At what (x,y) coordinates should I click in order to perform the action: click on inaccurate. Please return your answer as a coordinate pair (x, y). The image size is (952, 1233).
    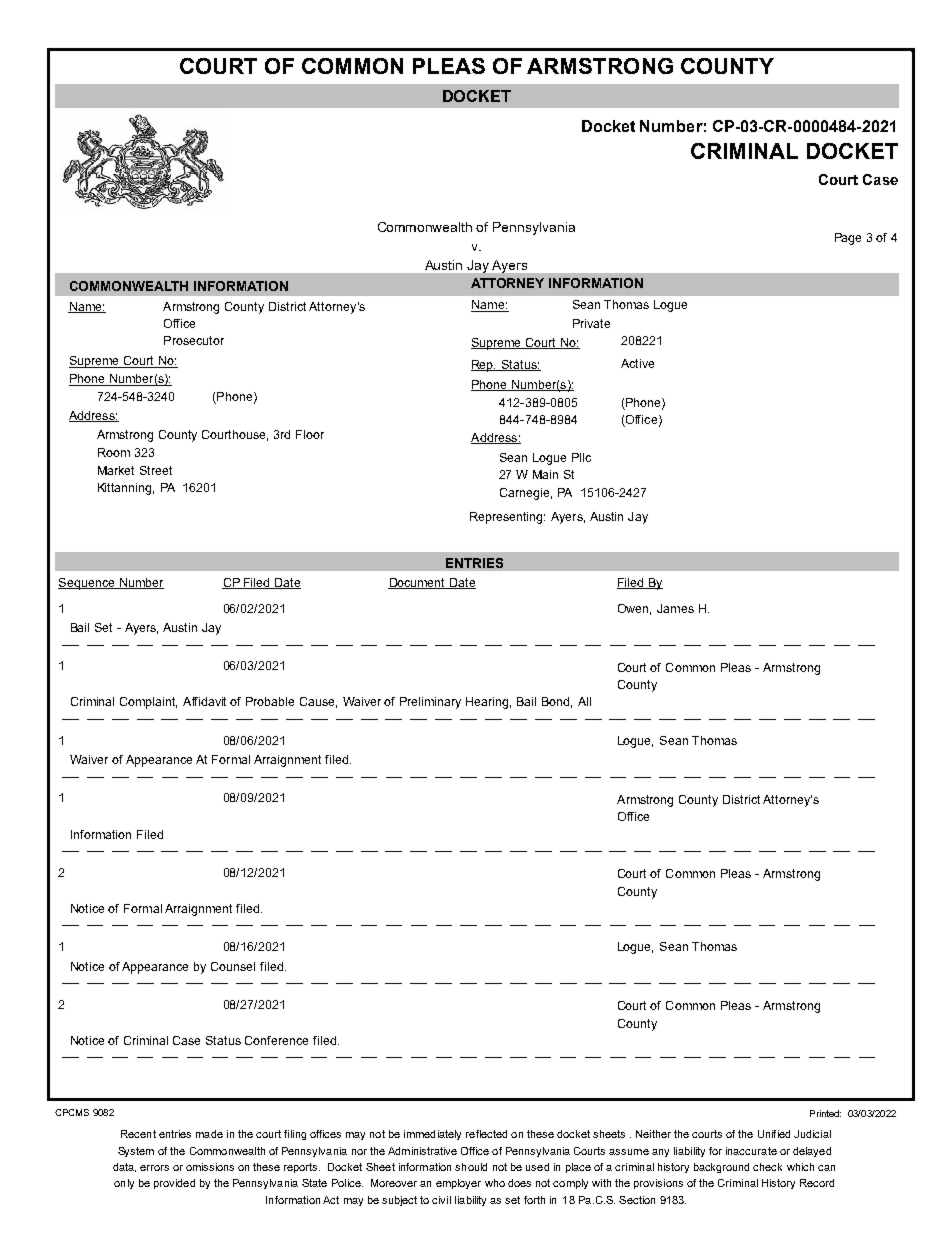
    Looking at the image, I should click on (751, 1151).
